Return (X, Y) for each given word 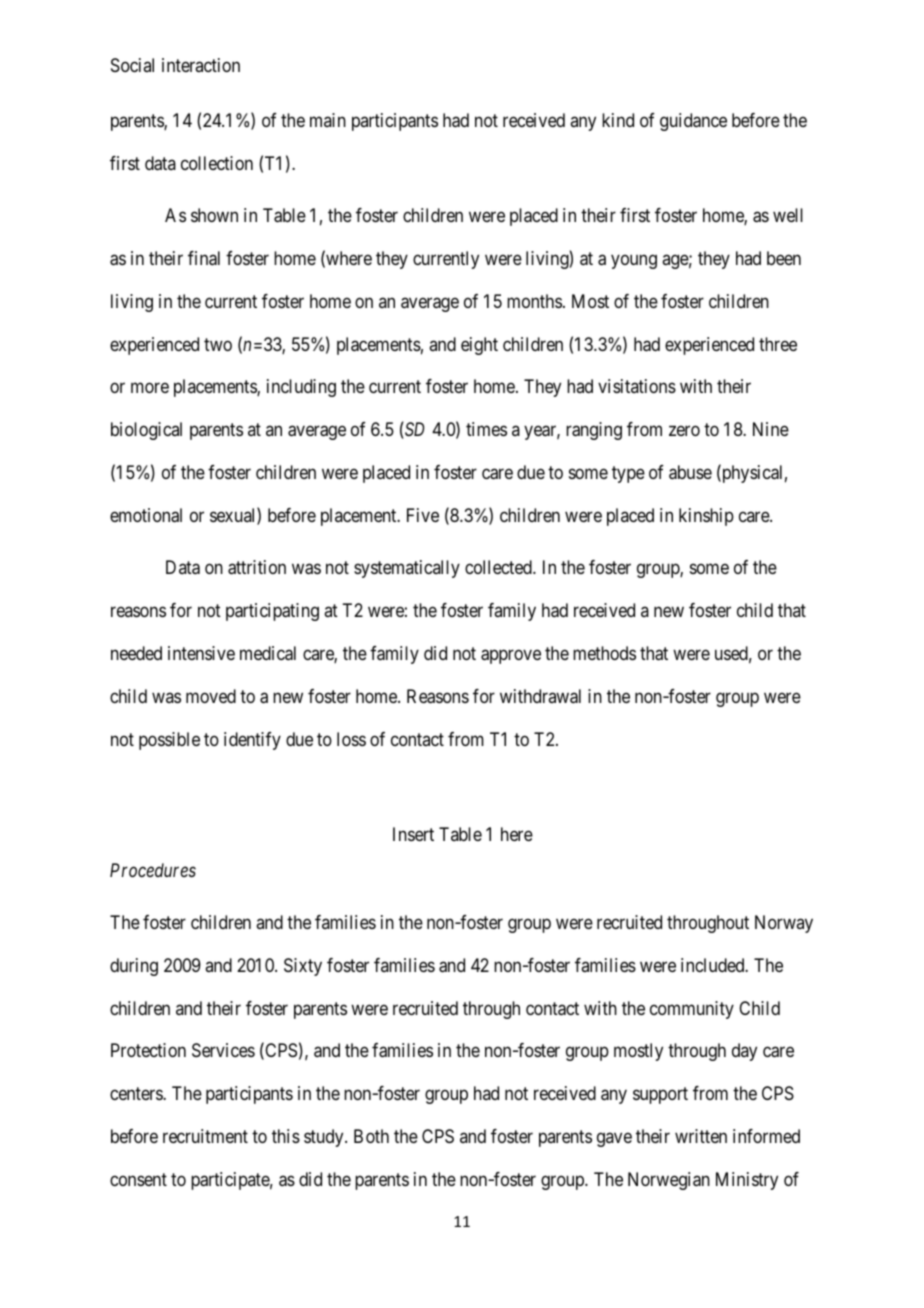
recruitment (205, 1136)
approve (511, 657)
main (328, 120)
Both (371, 1136)
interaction (201, 65)
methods (604, 653)
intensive (201, 653)
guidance (693, 122)
